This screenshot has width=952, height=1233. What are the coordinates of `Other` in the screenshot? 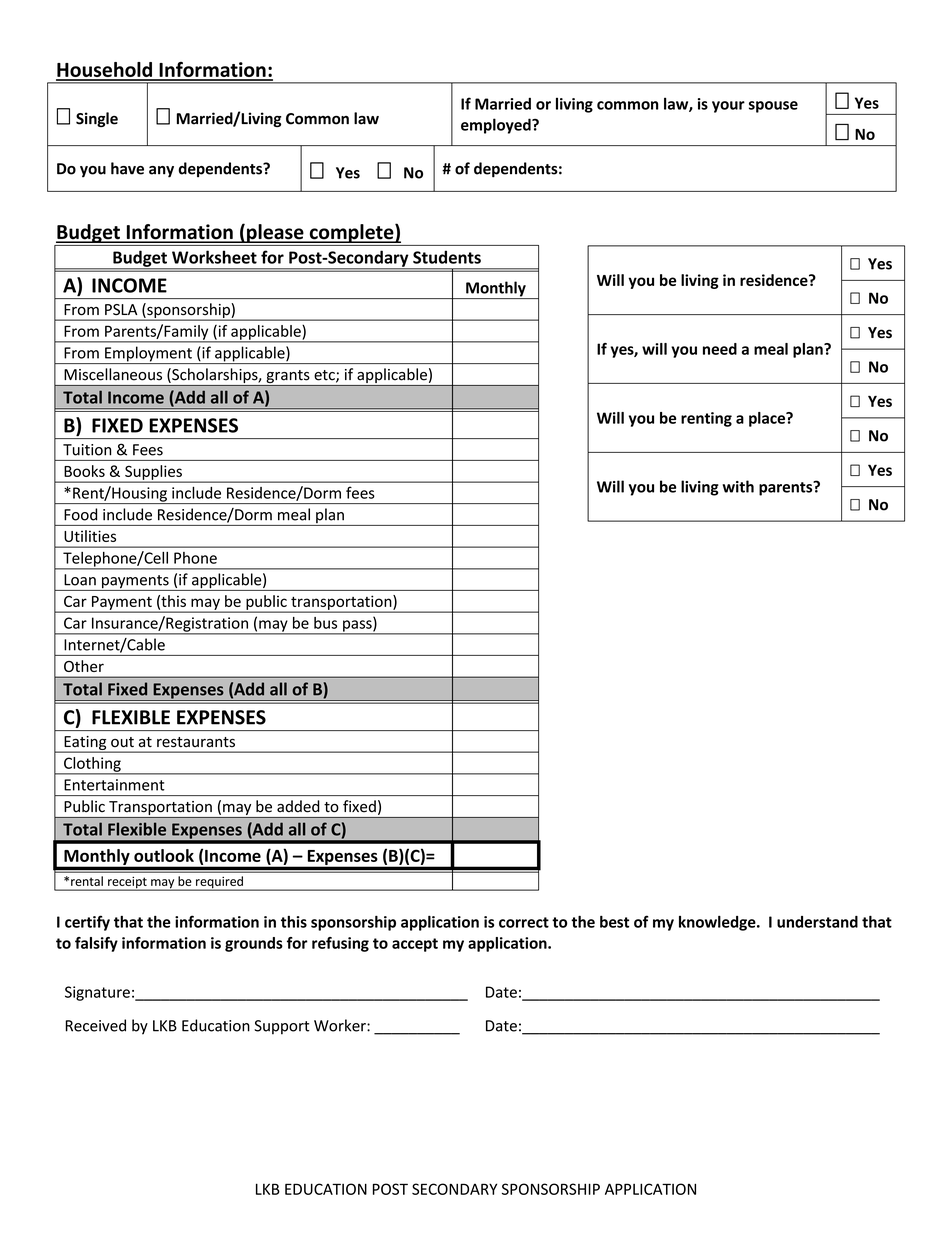 It's located at (84, 666).
